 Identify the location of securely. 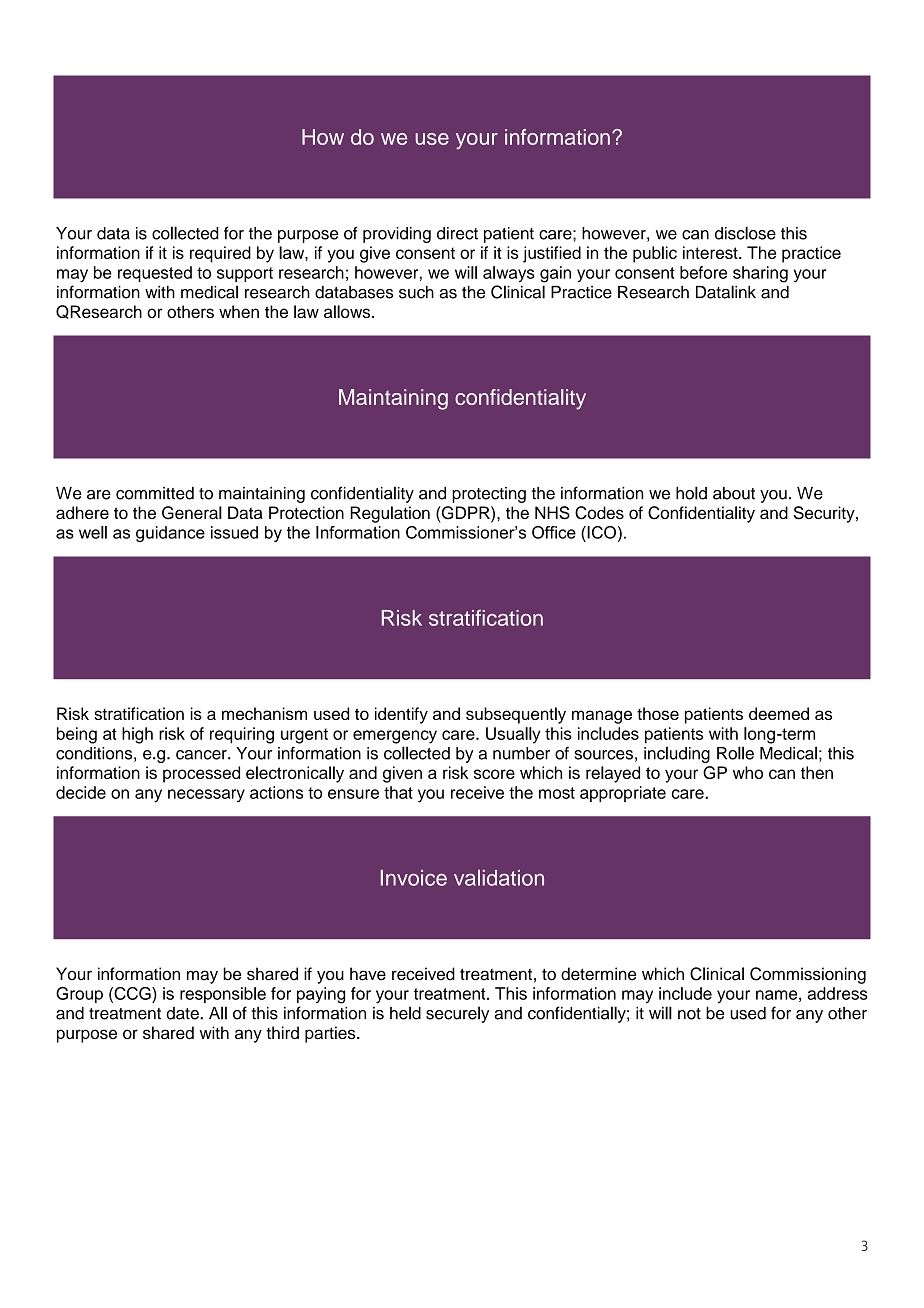
(457, 1014).
